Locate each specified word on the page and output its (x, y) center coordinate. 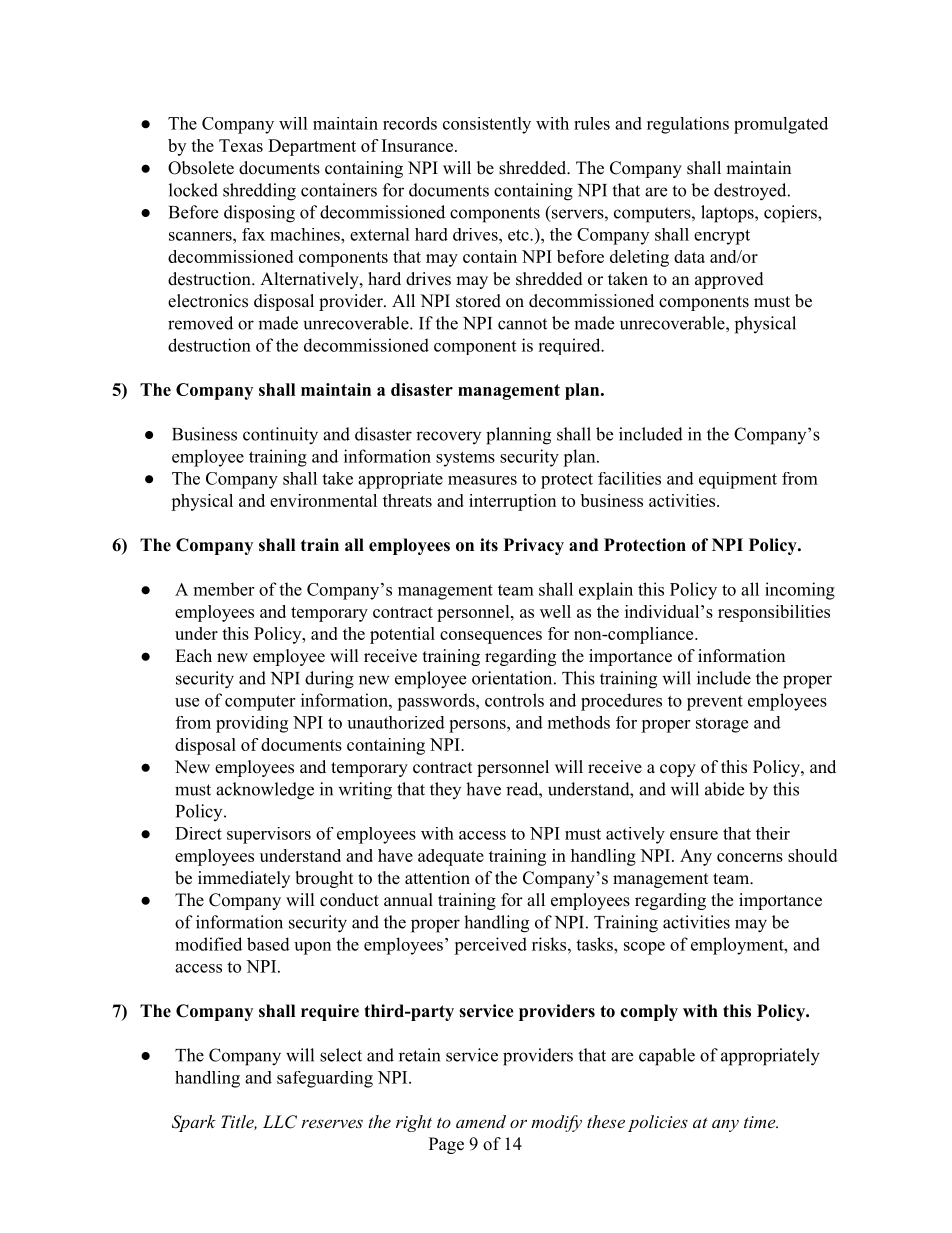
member (224, 589)
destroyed (750, 192)
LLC (280, 1122)
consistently (487, 125)
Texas (241, 145)
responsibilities (774, 613)
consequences (491, 637)
